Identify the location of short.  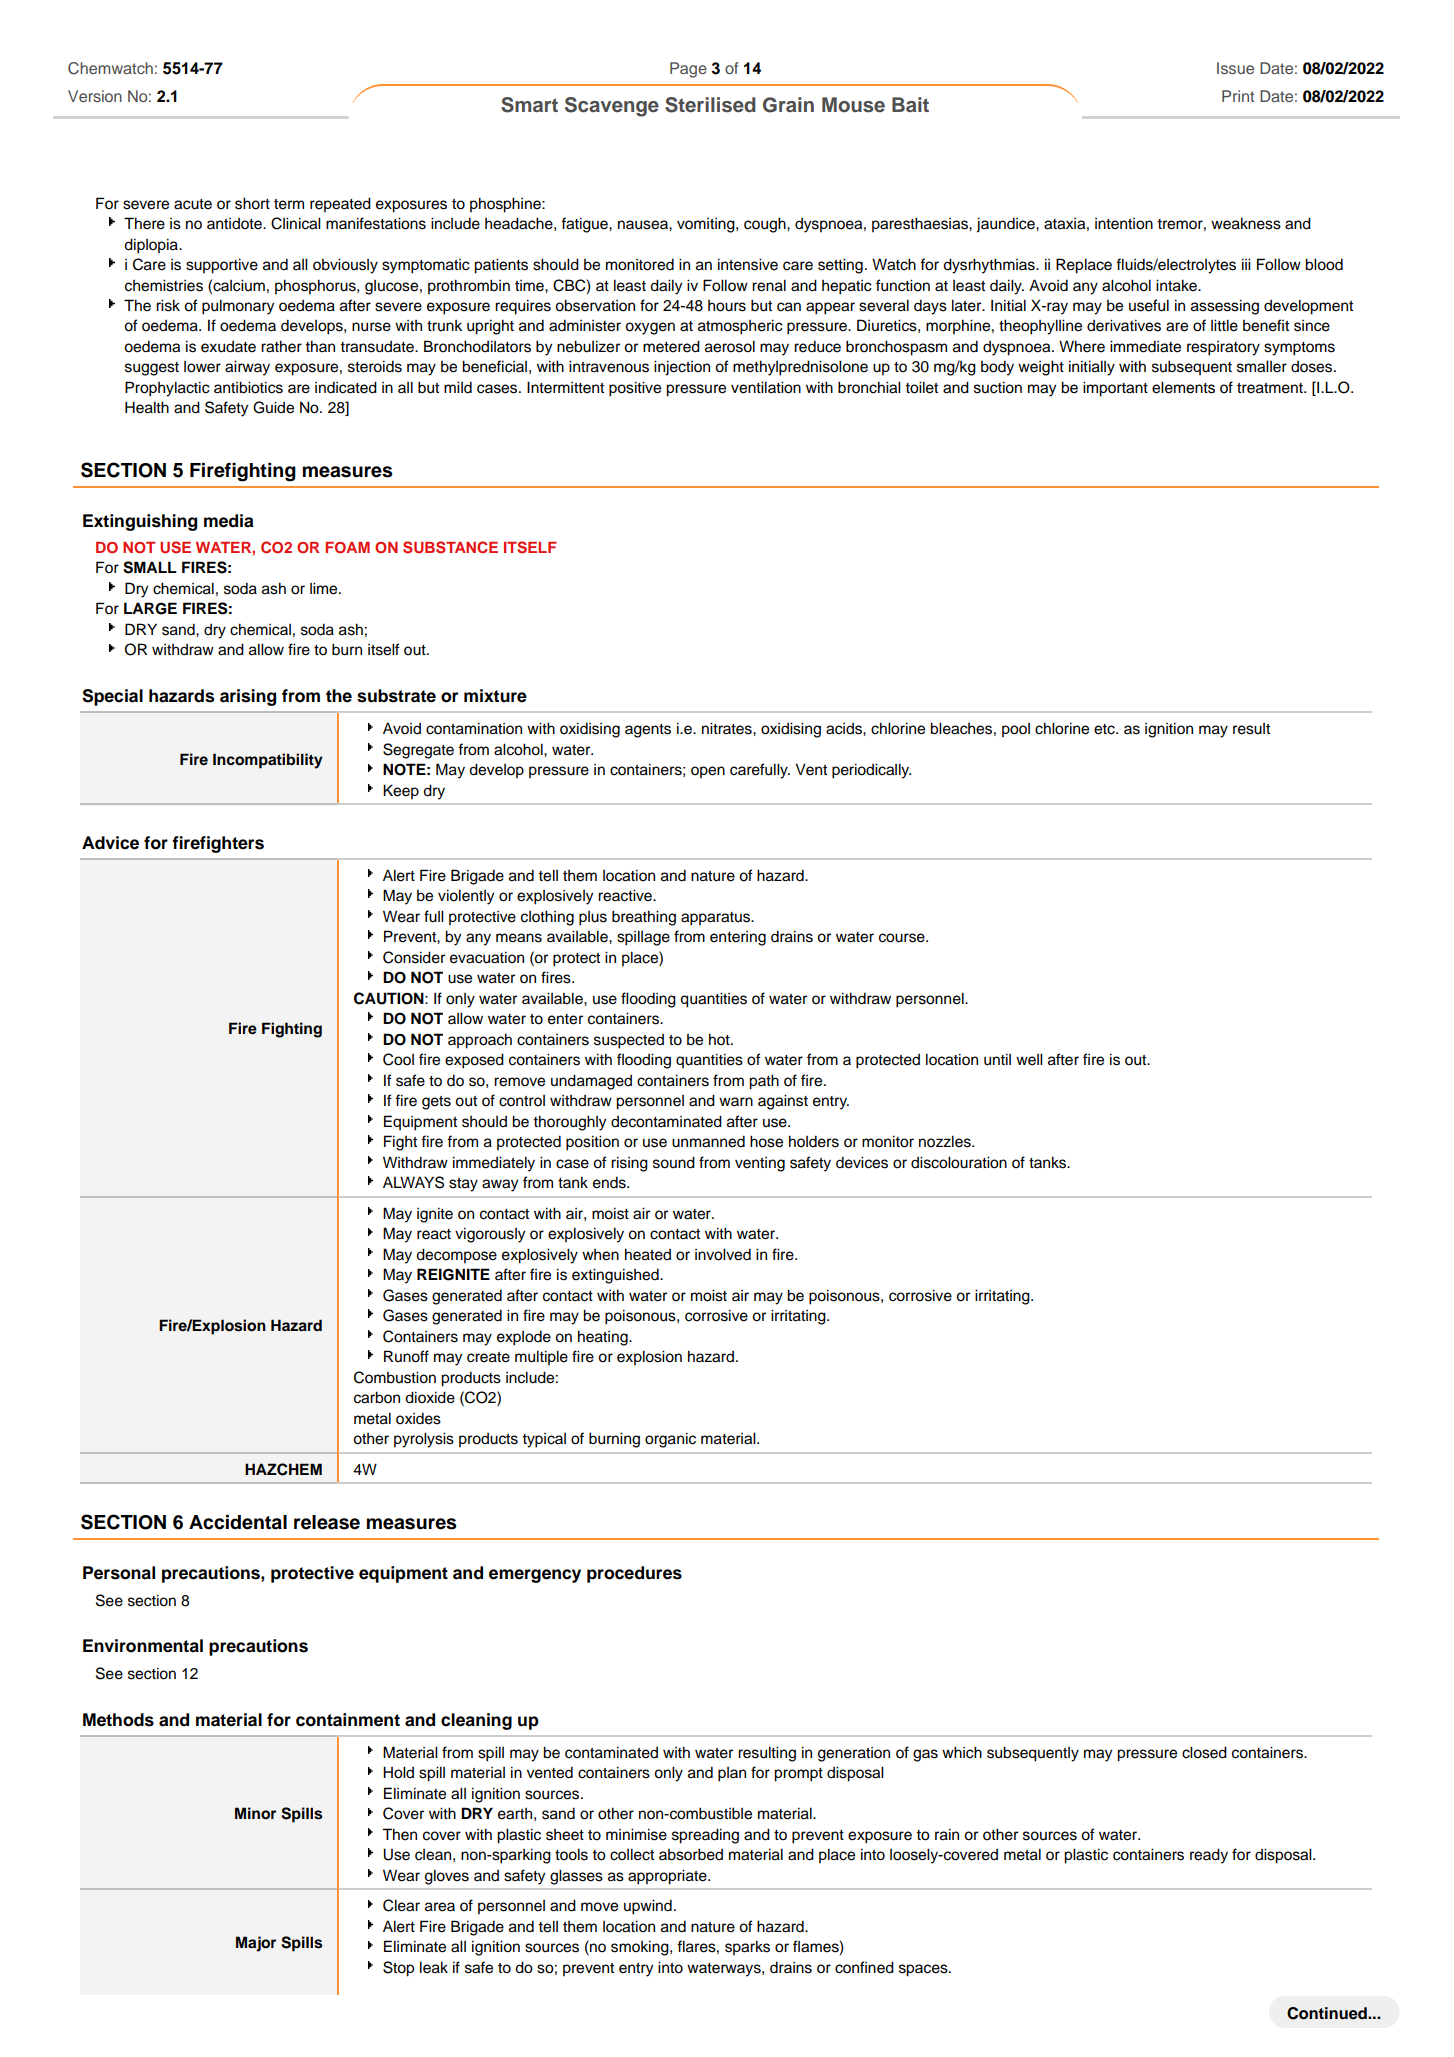
(252, 203).
